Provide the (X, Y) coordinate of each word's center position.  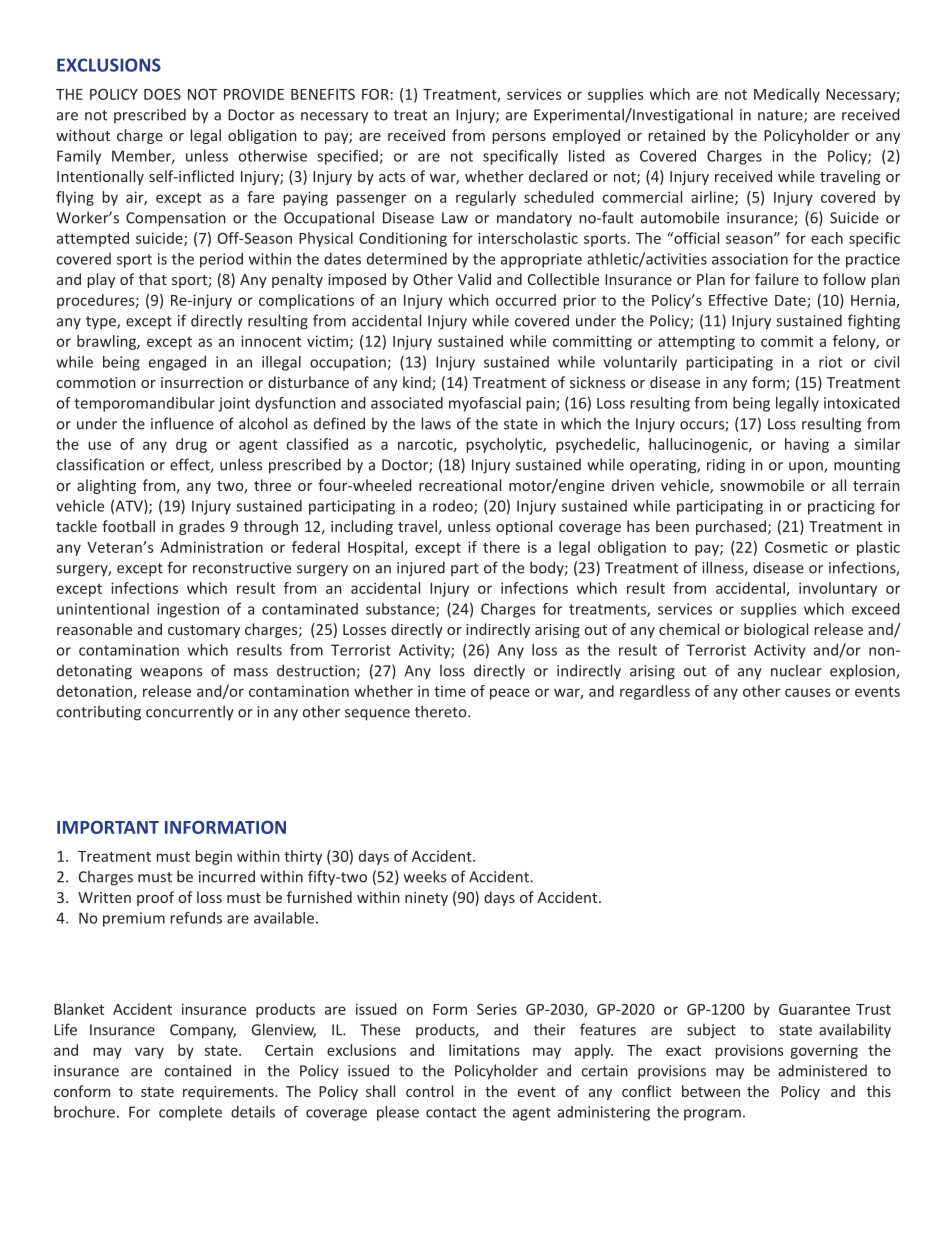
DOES (162, 94)
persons (519, 138)
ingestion (188, 610)
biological (776, 630)
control (429, 1091)
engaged (177, 363)
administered (822, 1070)
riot (830, 362)
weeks (425, 876)
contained (197, 1070)
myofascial (485, 404)
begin (213, 857)
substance (401, 610)
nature (781, 116)
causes (807, 692)
